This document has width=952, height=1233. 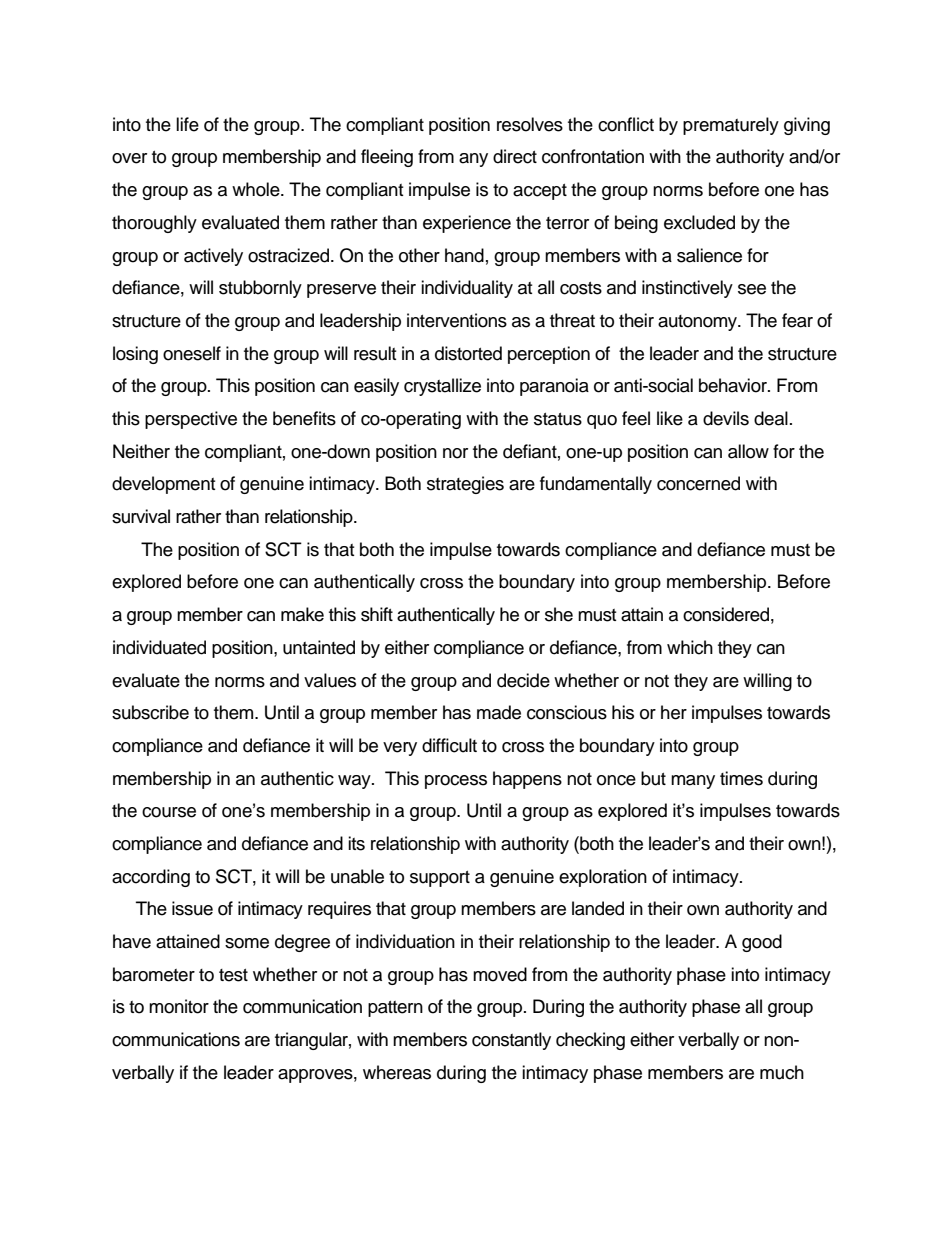 I want to click on which, so click(x=690, y=647).
